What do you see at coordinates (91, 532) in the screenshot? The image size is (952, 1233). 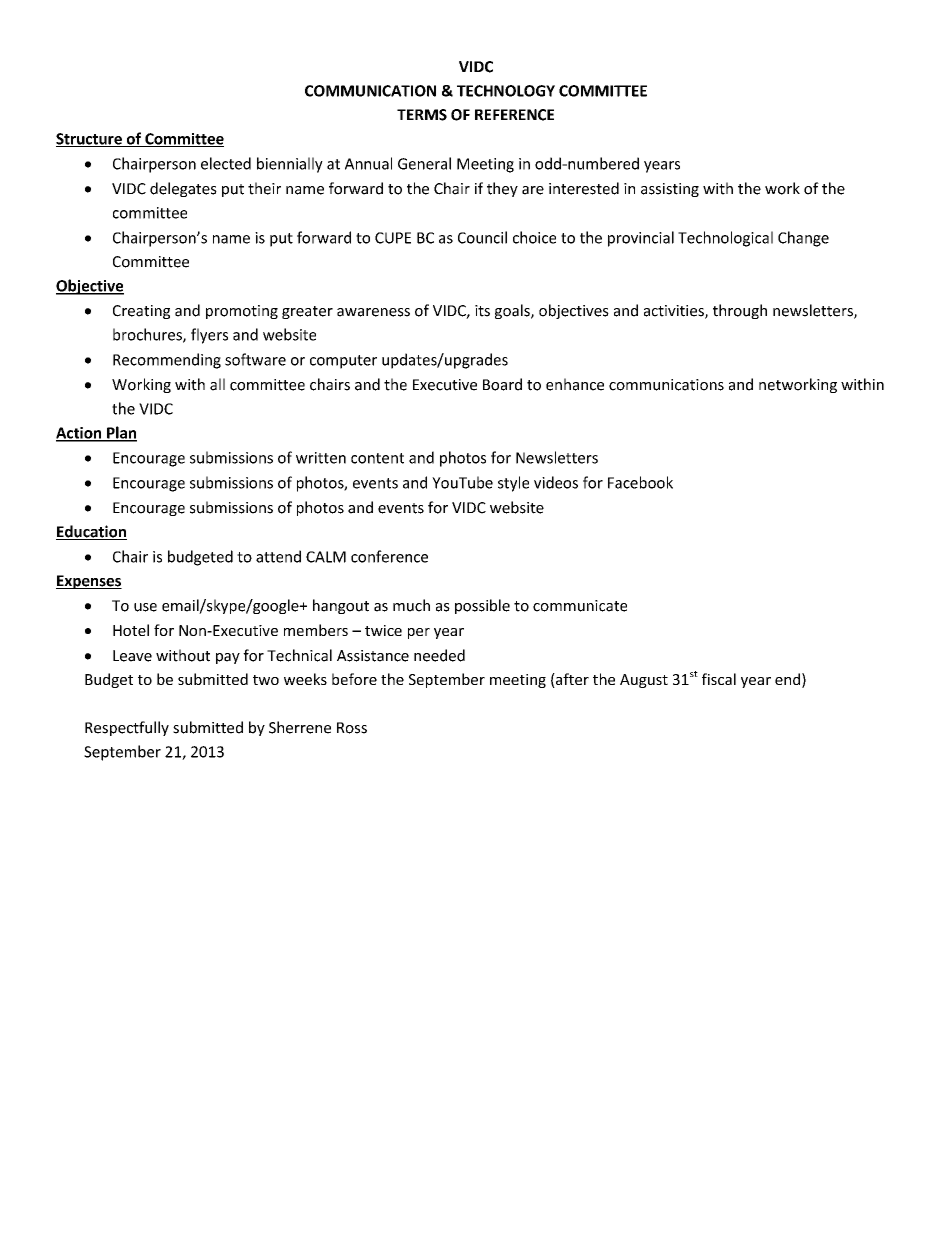 I see `Education` at bounding box center [91, 532].
